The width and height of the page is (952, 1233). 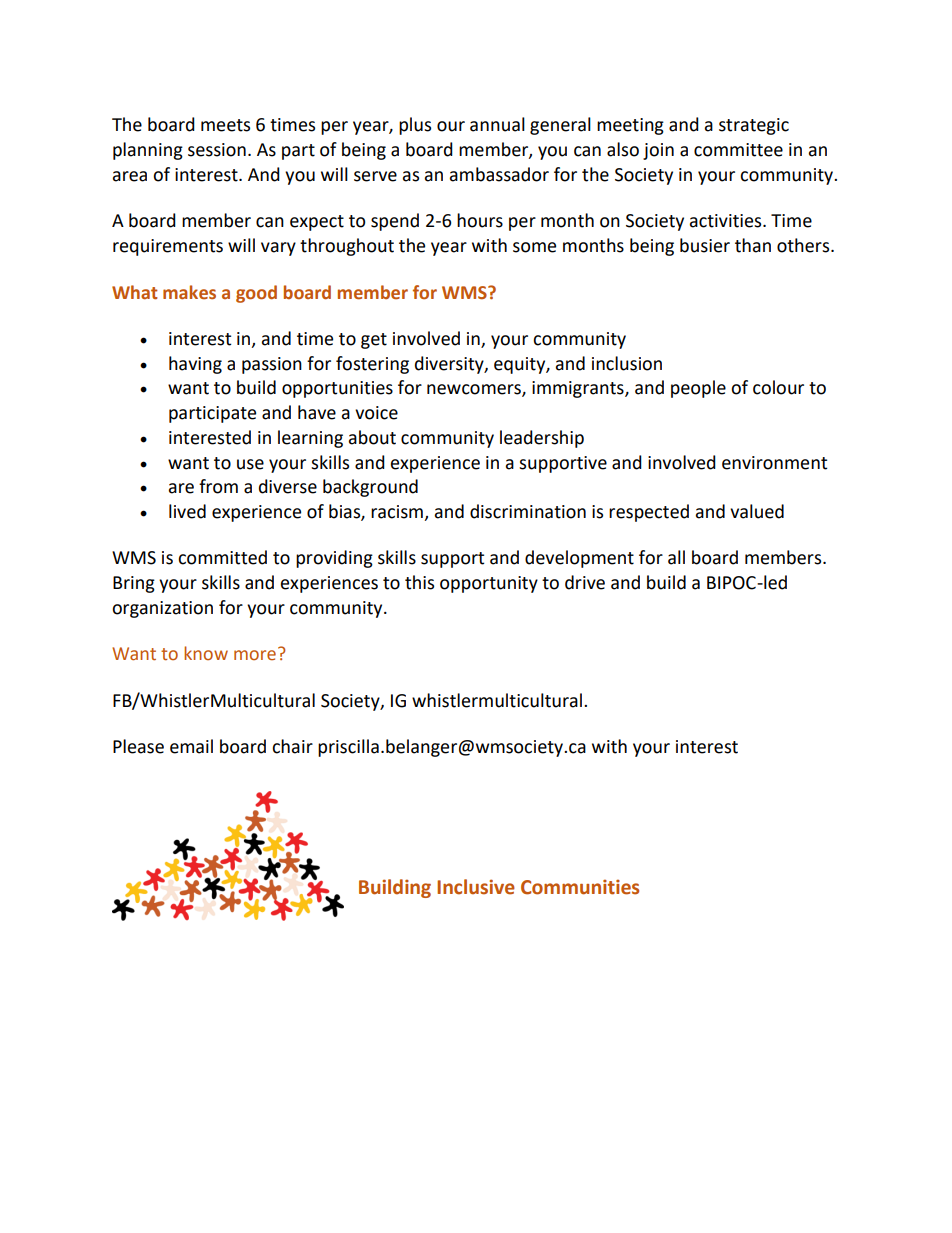 I want to click on discrimination, so click(x=528, y=511).
